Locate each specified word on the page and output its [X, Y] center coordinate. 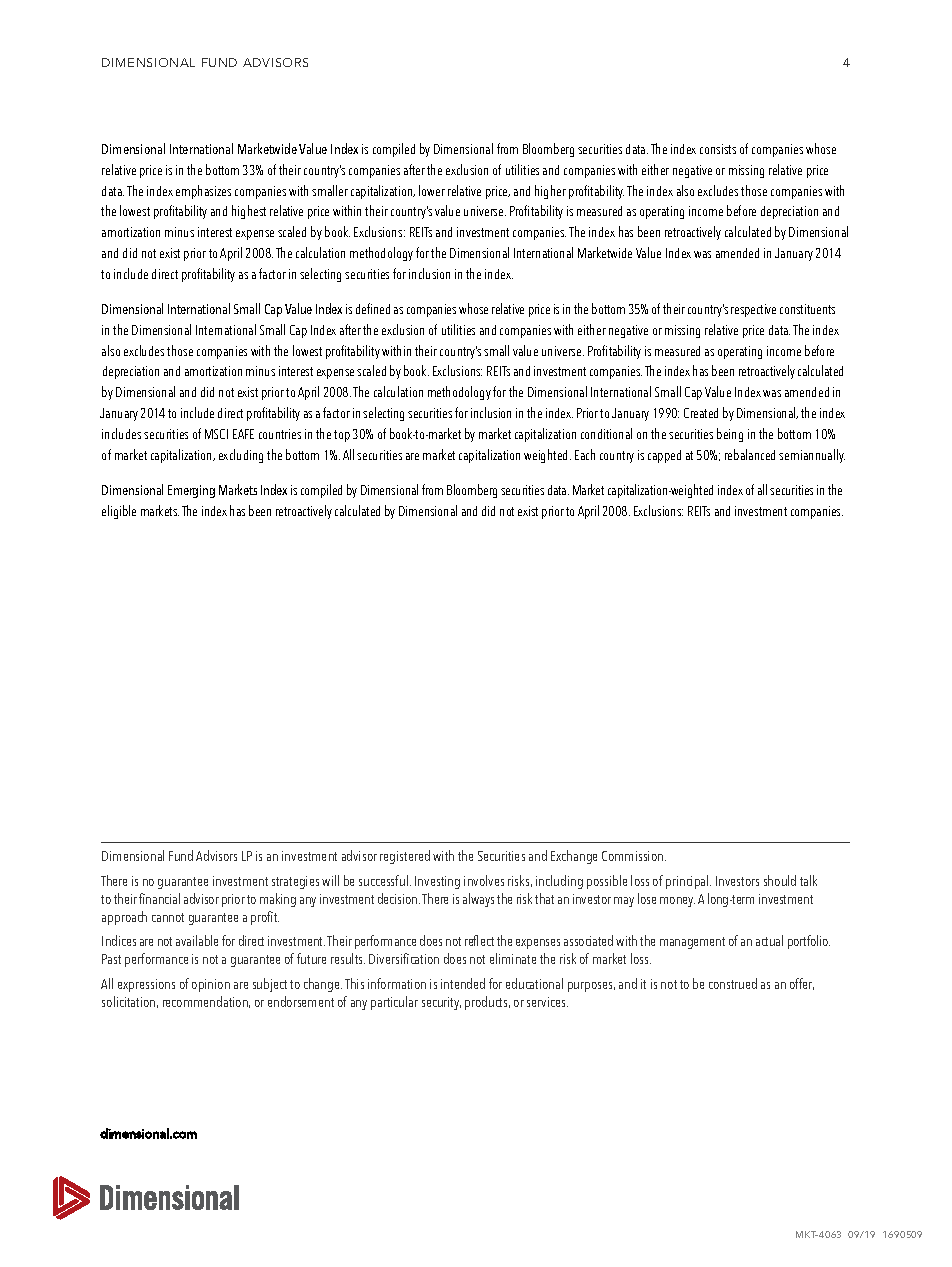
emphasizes [203, 192]
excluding [241, 456]
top [342, 436]
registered [405, 857]
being [730, 435]
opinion [211, 985]
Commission [634, 856]
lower [432, 190]
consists [718, 149]
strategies [295, 882]
